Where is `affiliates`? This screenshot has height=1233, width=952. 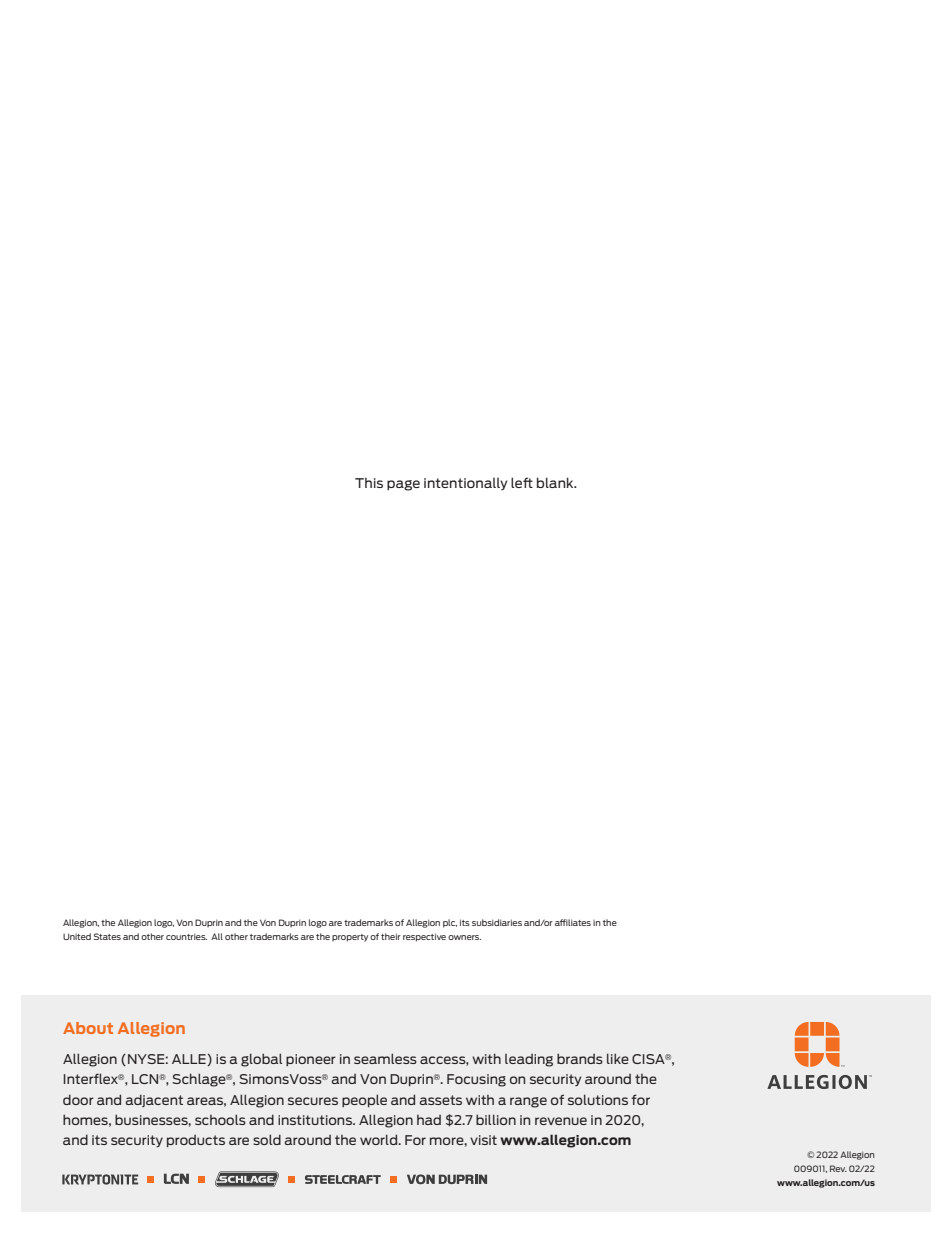 affiliates is located at coordinates (573, 922).
